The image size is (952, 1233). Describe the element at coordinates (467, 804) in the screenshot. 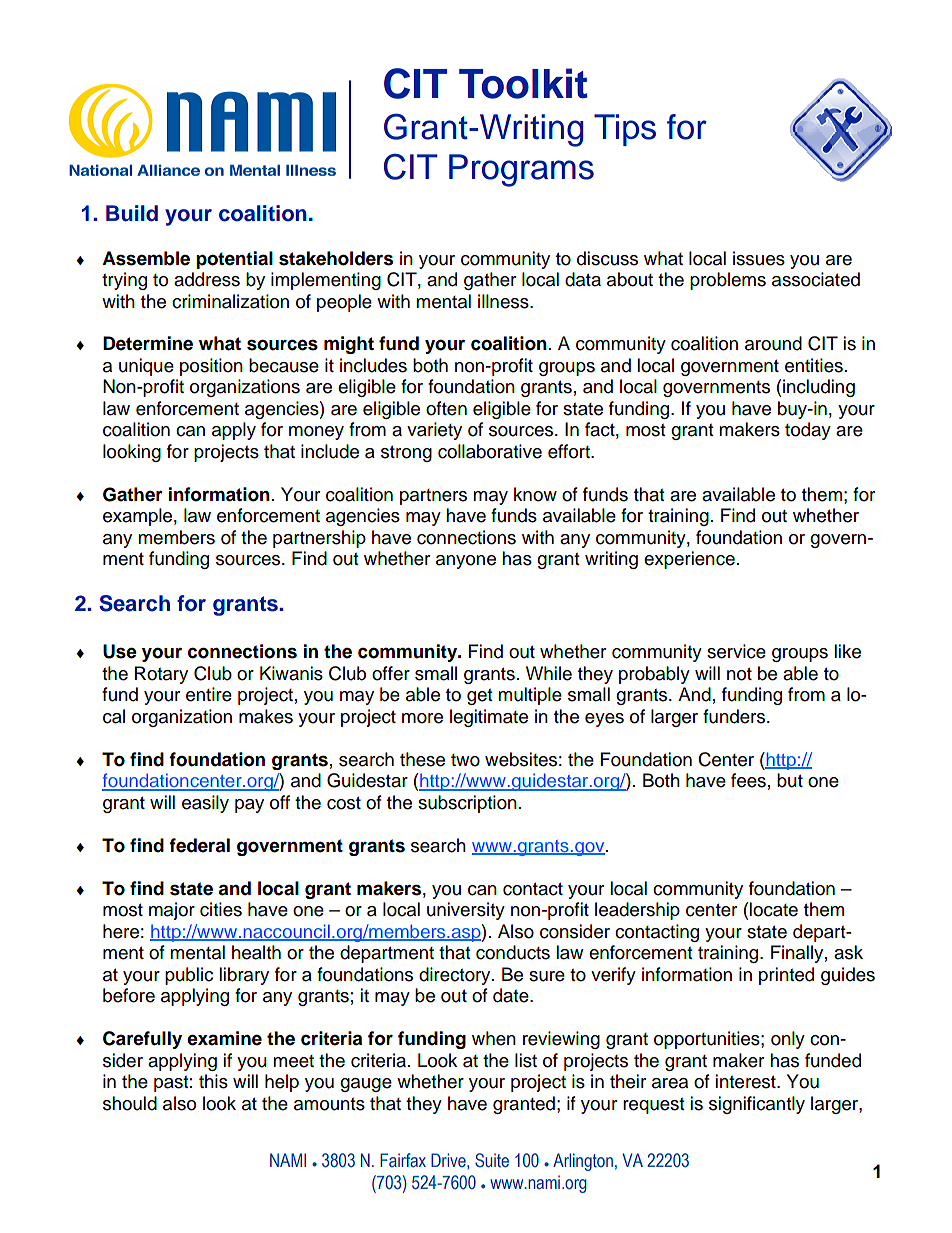

I see `subscription` at that location.
